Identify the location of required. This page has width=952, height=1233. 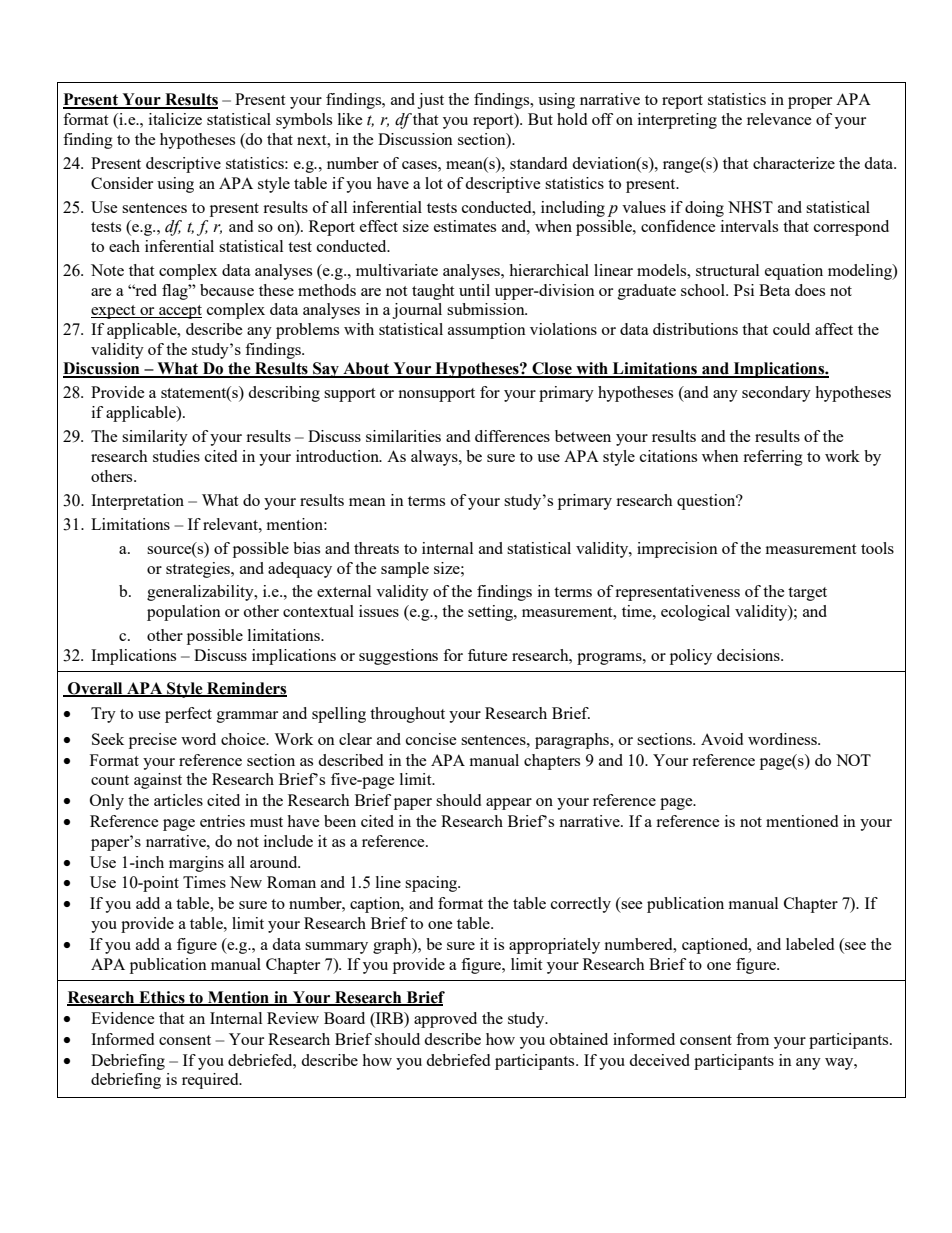
(211, 1081).
